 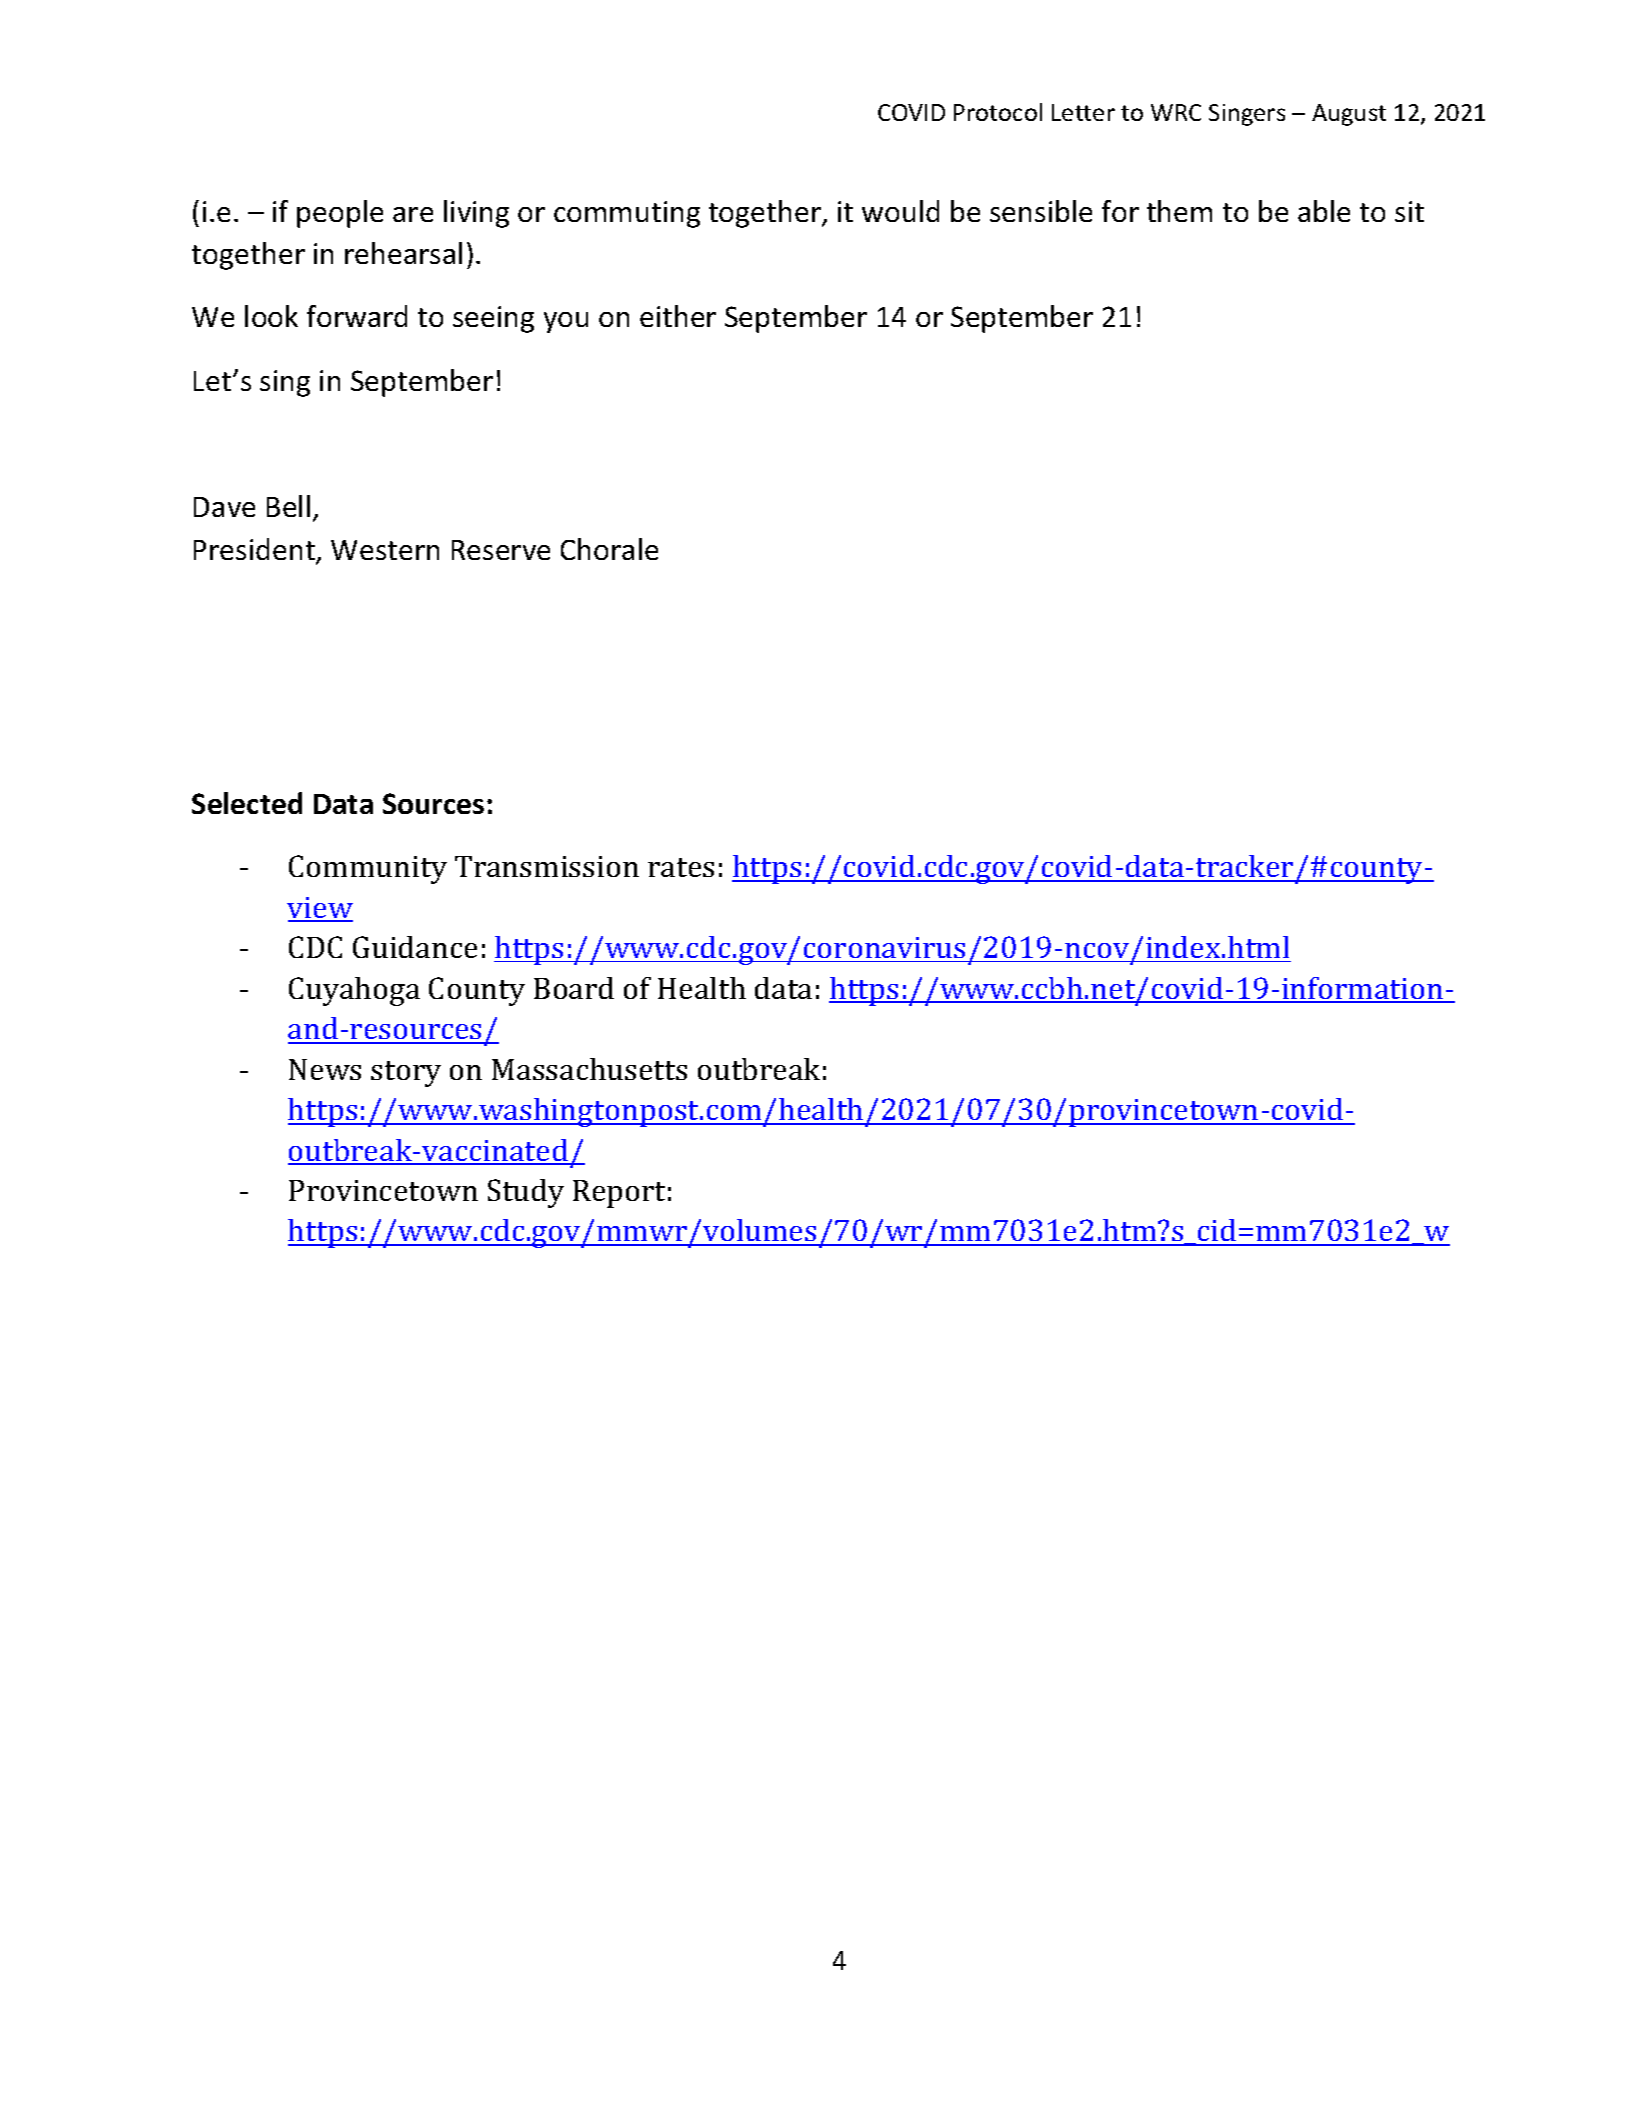 What do you see at coordinates (681, 867) in the document?
I see `rates` at bounding box center [681, 867].
